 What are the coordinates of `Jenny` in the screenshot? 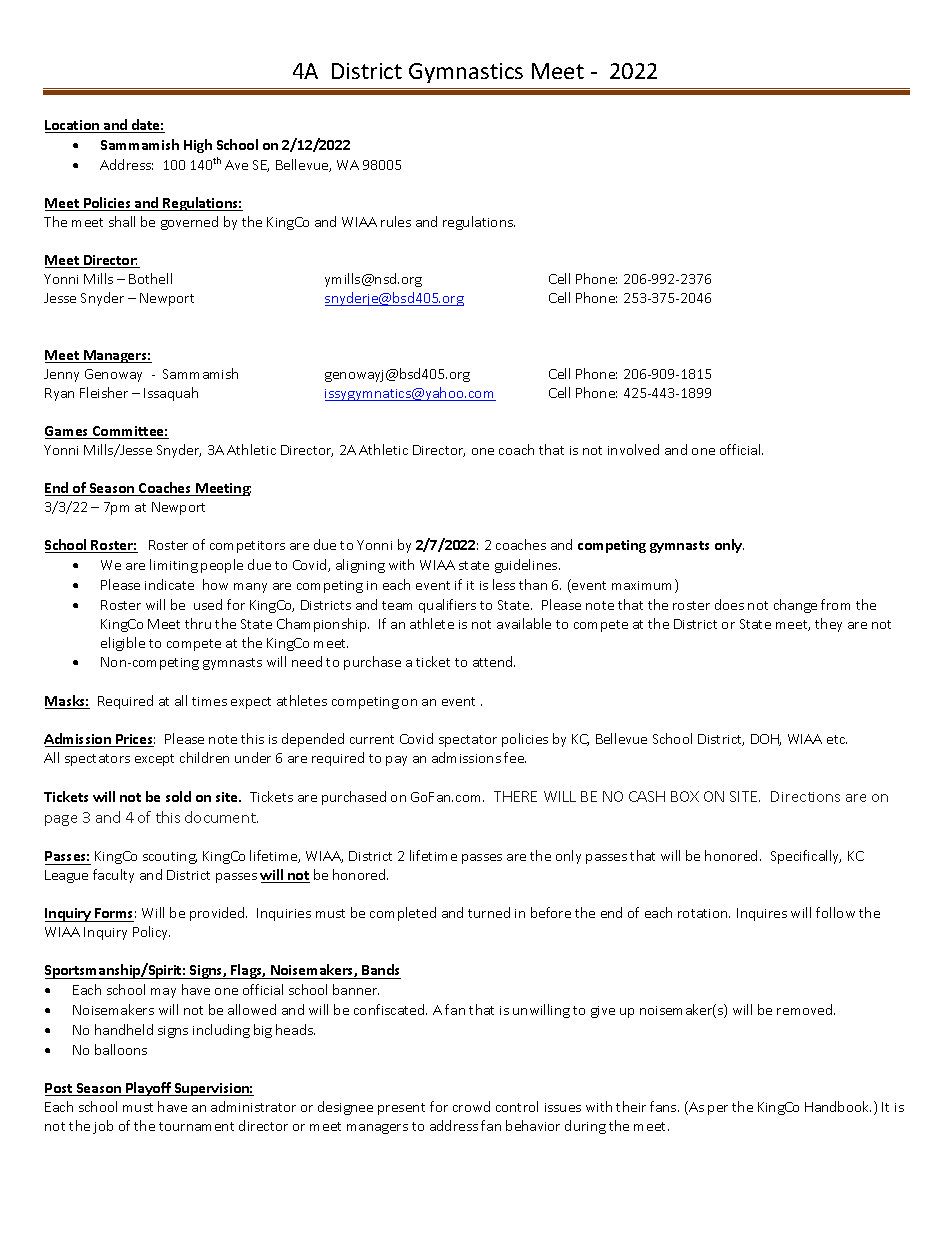 It's located at (61, 375).
